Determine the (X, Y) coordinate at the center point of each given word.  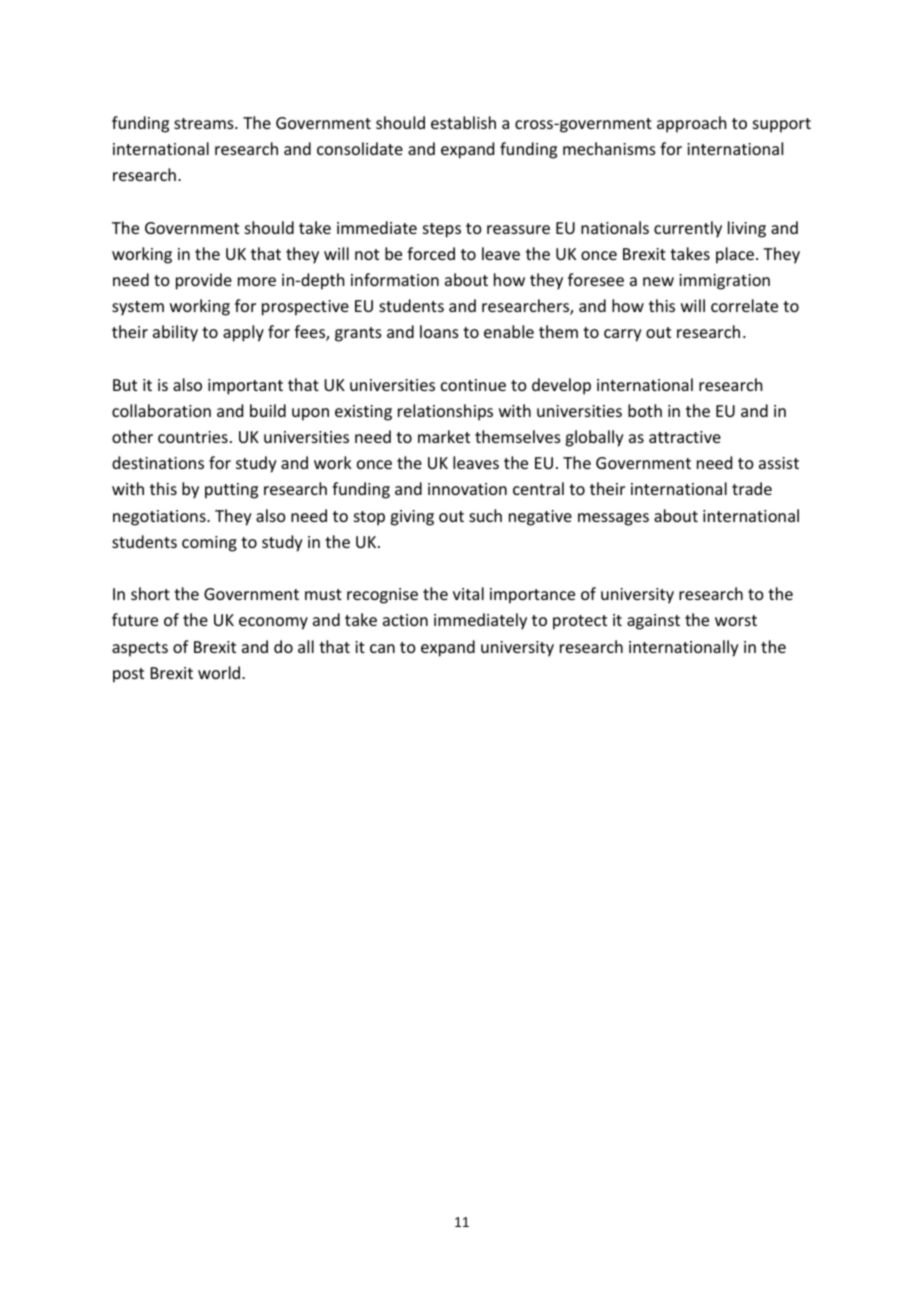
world (219, 672)
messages (613, 519)
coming (209, 544)
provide (204, 281)
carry (623, 335)
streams (205, 123)
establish (463, 122)
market (444, 436)
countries (193, 437)
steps (442, 230)
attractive (685, 437)
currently (688, 229)
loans (439, 331)
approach (691, 124)
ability (175, 333)
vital (468, 593)
